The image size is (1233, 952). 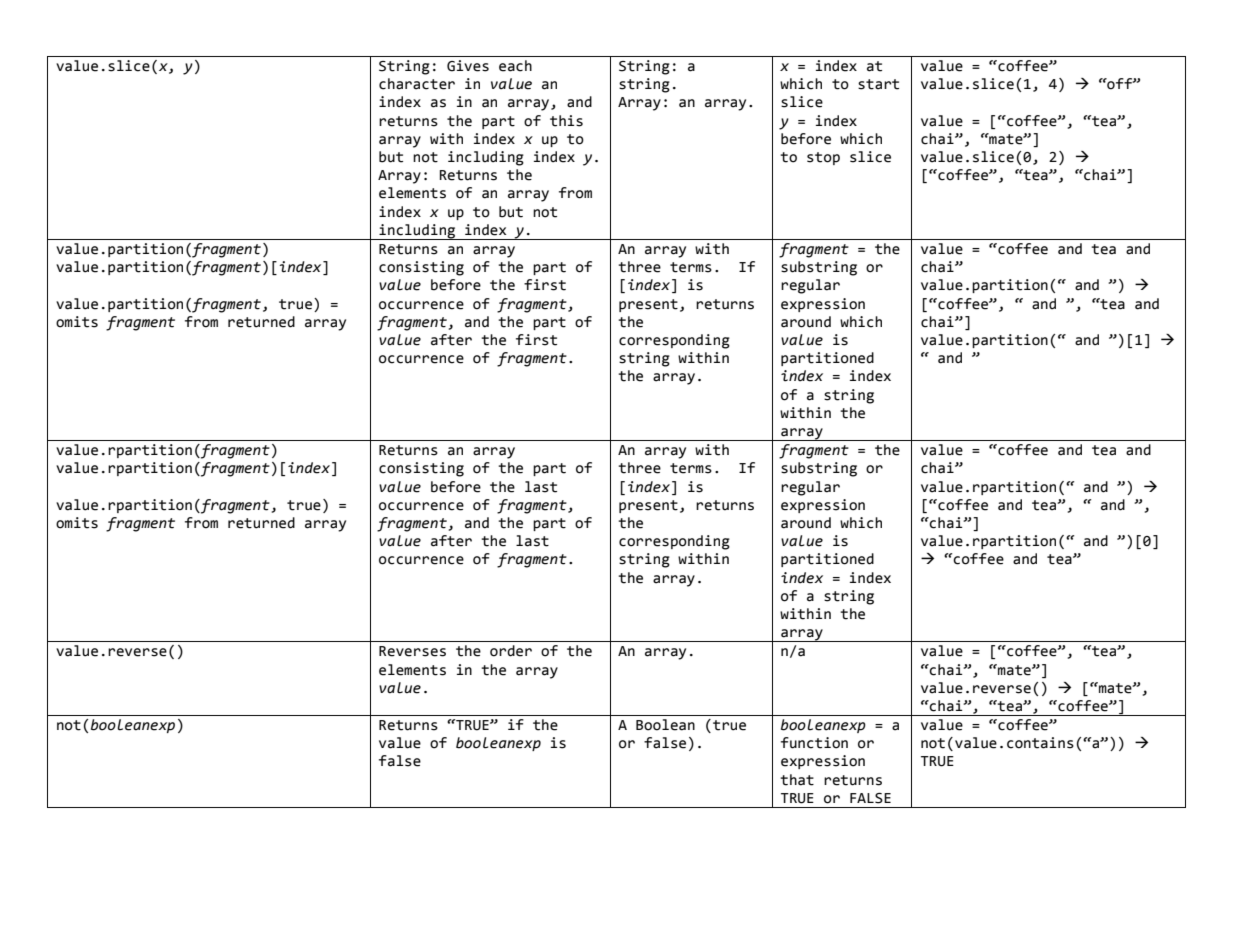 What do you see at coordinates (566, 121) in the screenshot?
I see `this` at bounding box center [566, 121].
